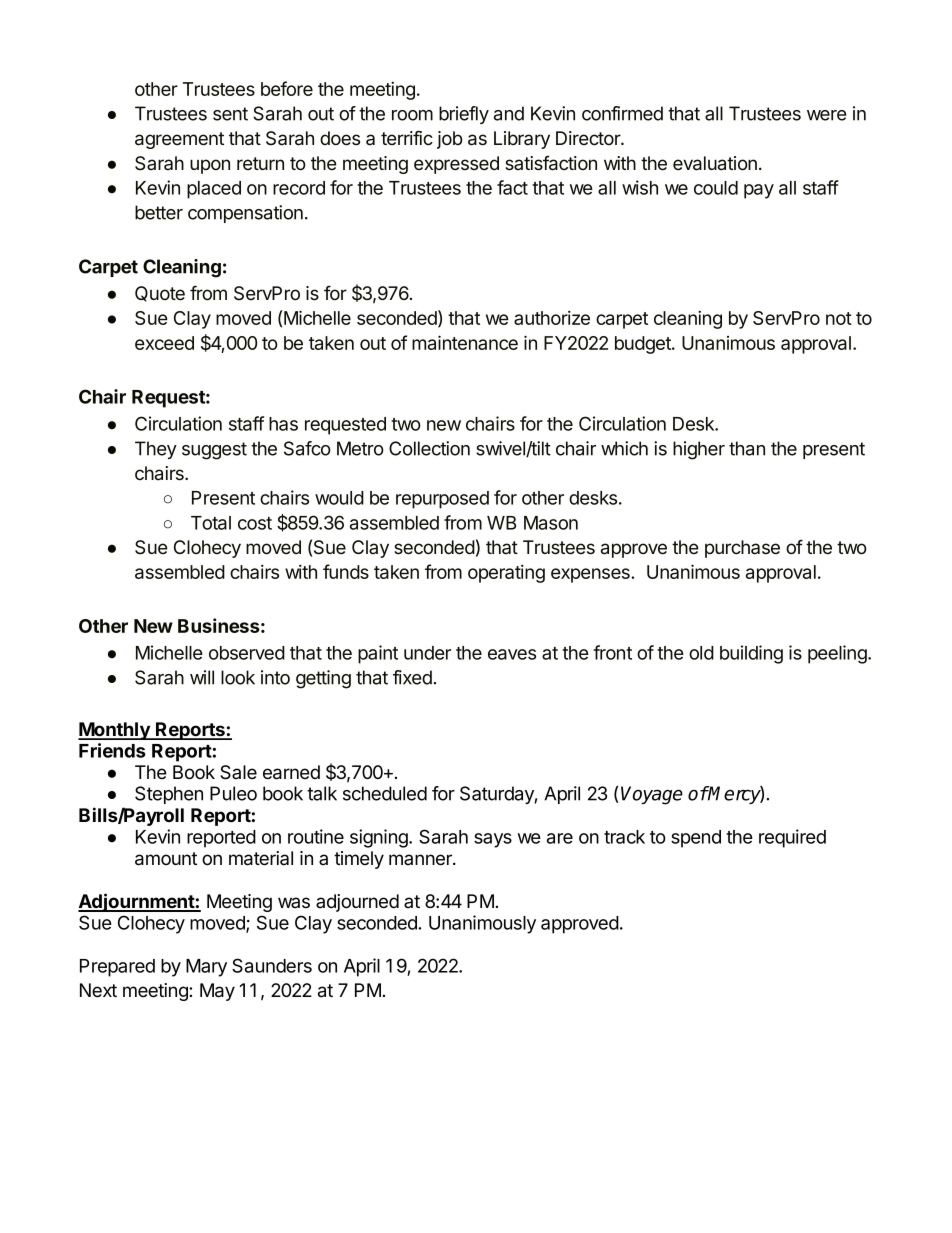  What do you see at coordinates (179, 140) in the screenshot?
I see `agreement` at bounding box center [179, 140].
